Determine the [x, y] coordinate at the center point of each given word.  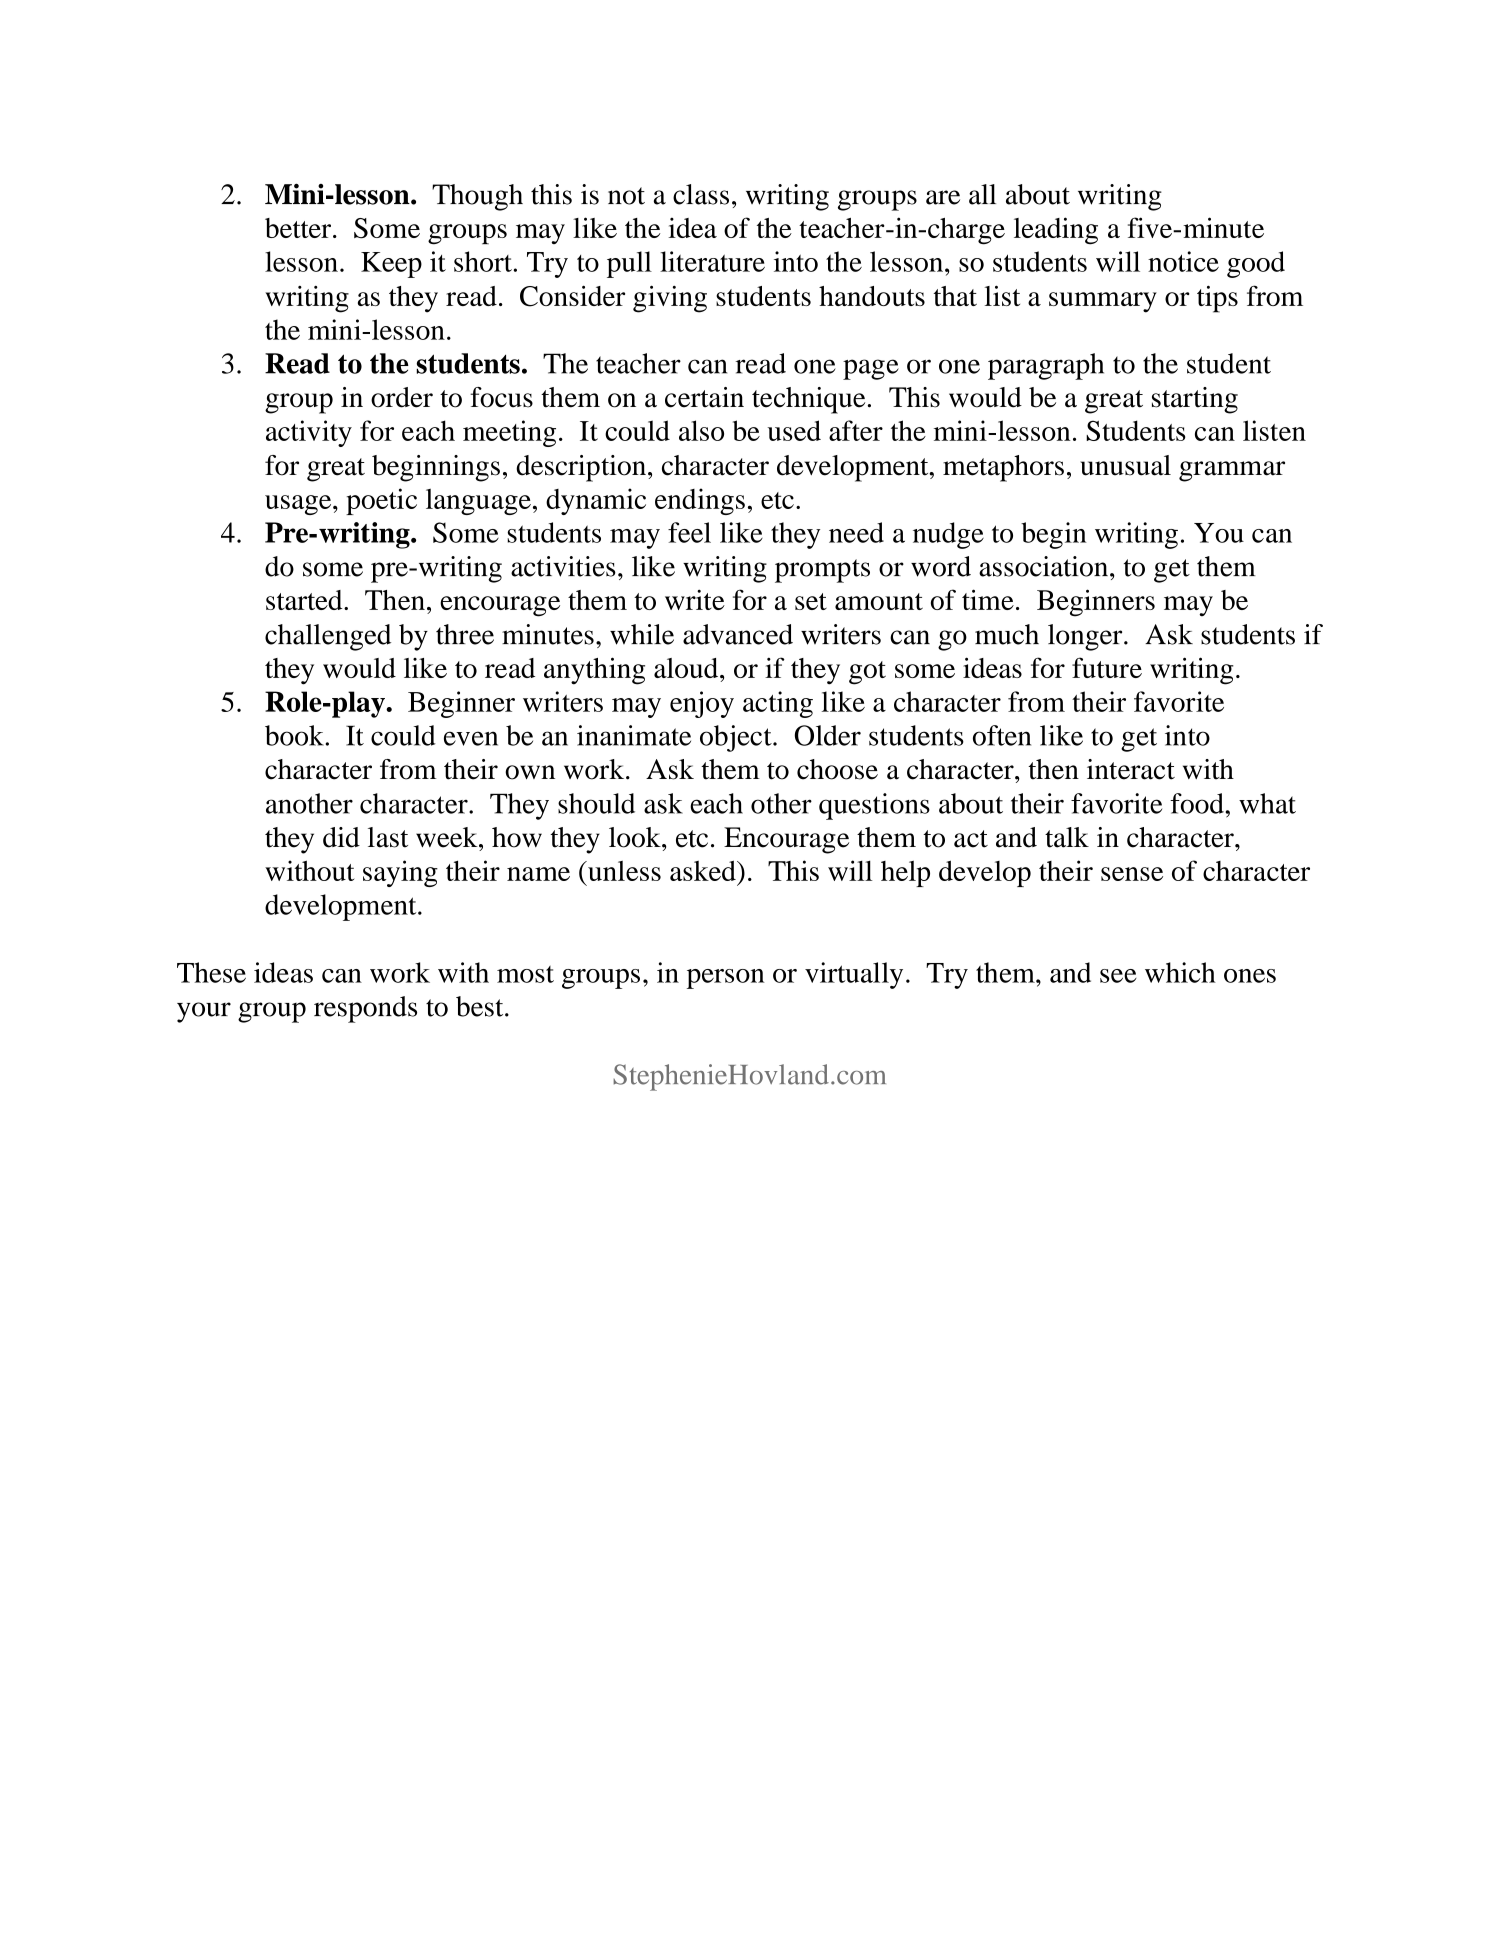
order [402, 397]
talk [1067, 837]
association [1045, 566]
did [341, 837]
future [1107, 667]
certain [704, 397]
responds [365, 1009]
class [701, 194]
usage [299, 505]
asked [704, 870]
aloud [687, 668]
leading [1056, 231]
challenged [328, 637]
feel [689, 532]
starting [1195, 400]
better [299, 228]
